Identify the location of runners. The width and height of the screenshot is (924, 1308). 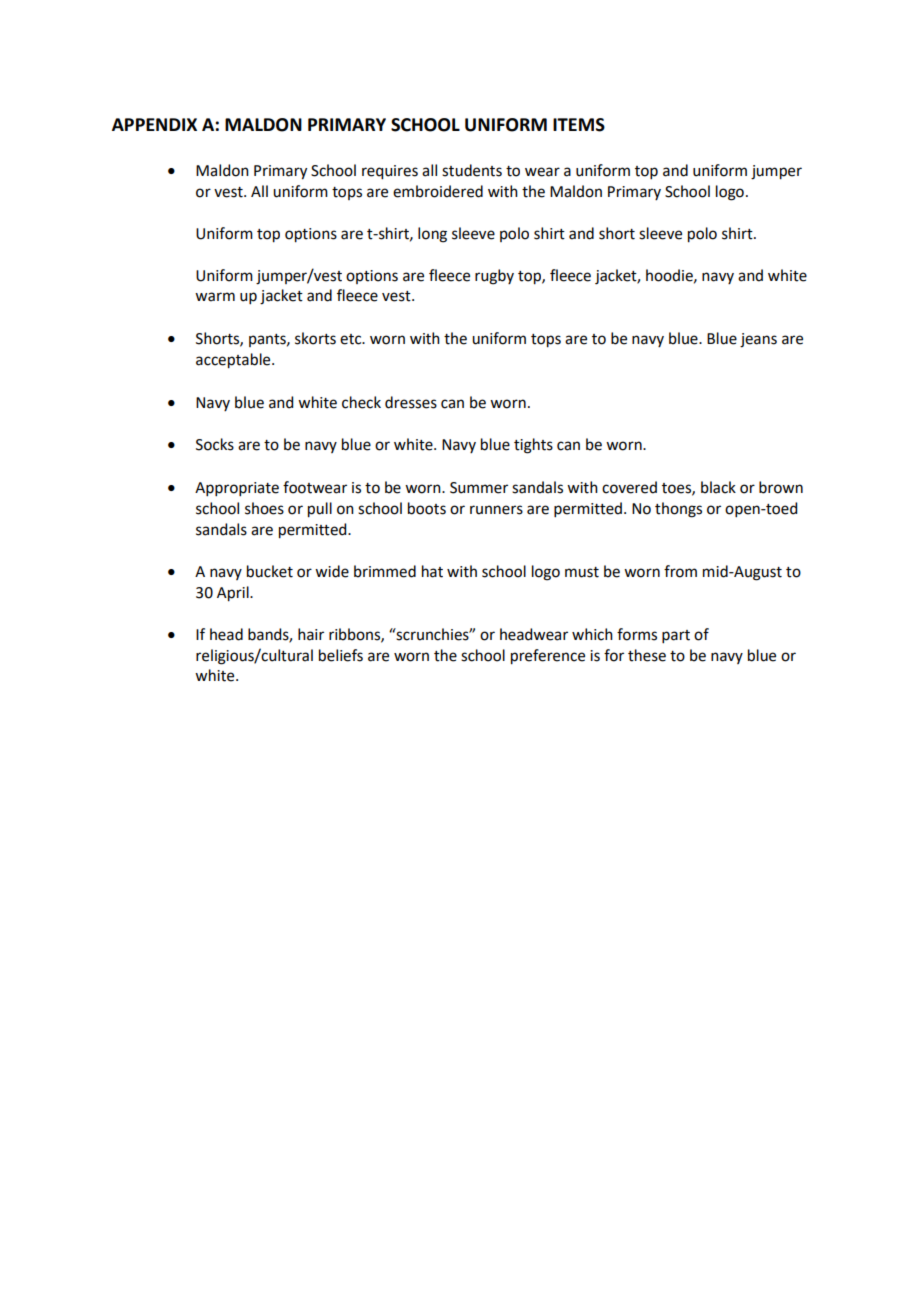
(496, 510).
